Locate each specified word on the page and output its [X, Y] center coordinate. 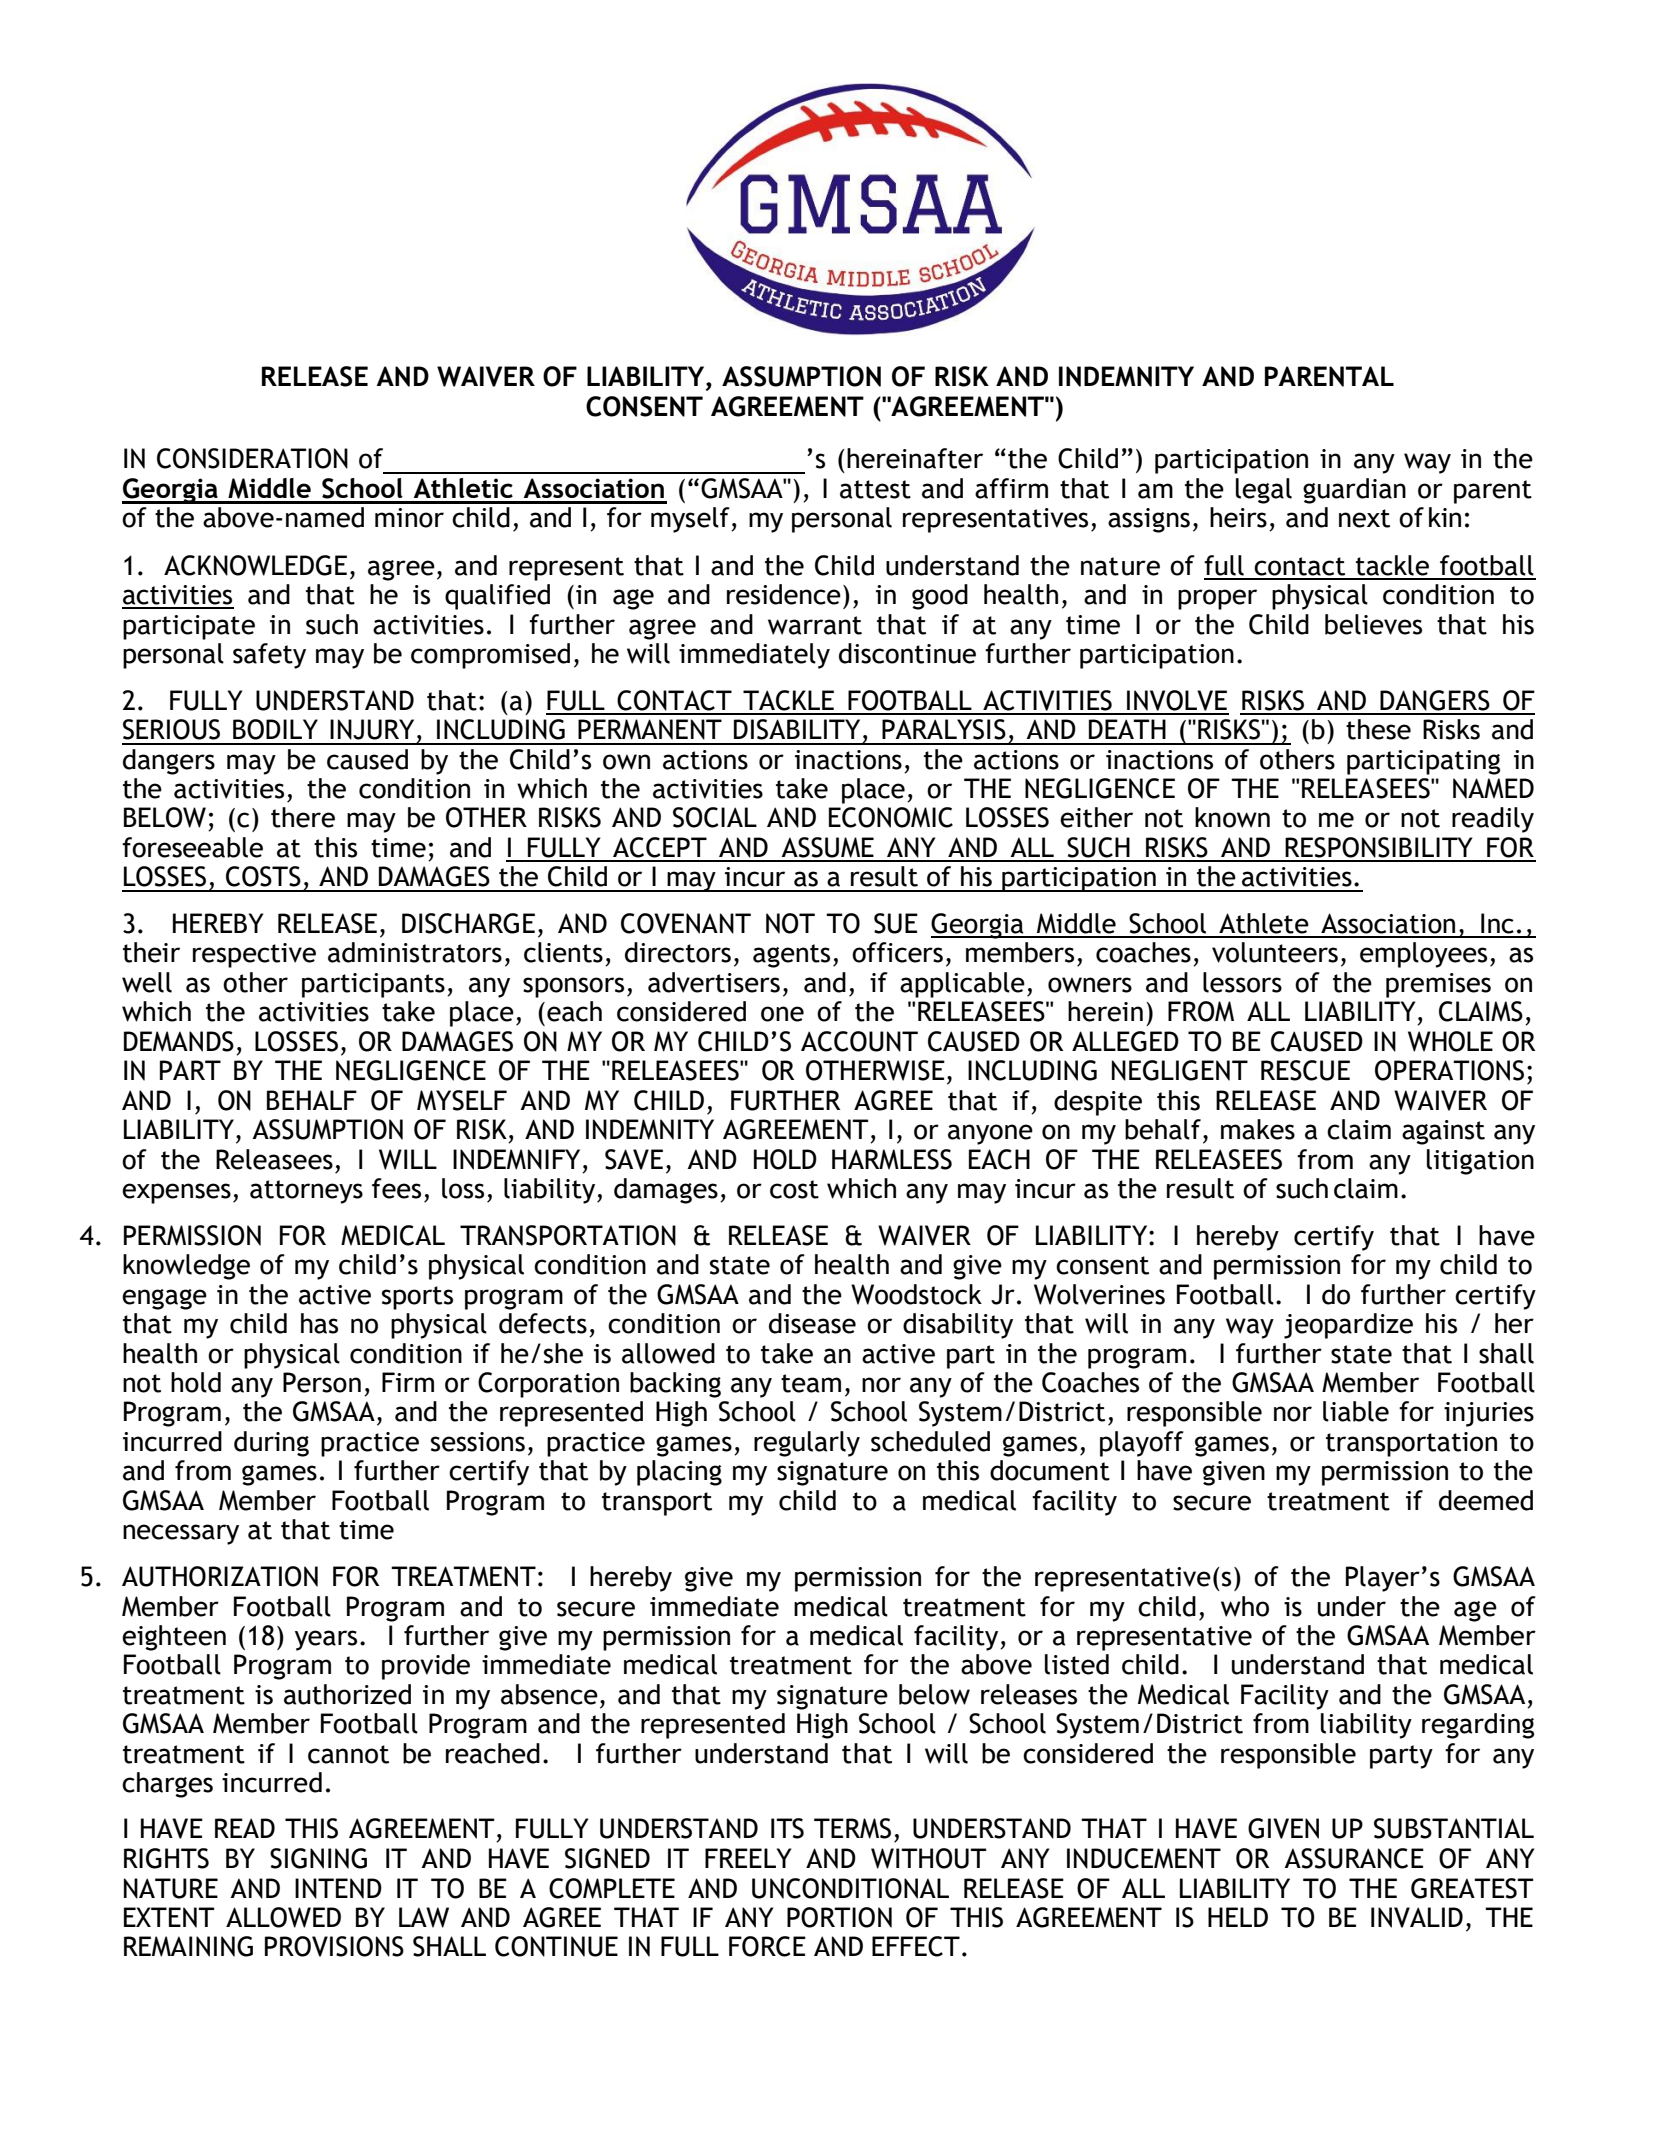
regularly [807, 1444]
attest [875, 489]
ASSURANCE [1354, 1858]
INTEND [338, 1888]
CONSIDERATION [252, 458]
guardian [1354, 491]
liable [1356, 1411]
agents [791, 956]
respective [254, 955]
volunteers [1275, 952]
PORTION [839, 1917]
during [271, 1444]
